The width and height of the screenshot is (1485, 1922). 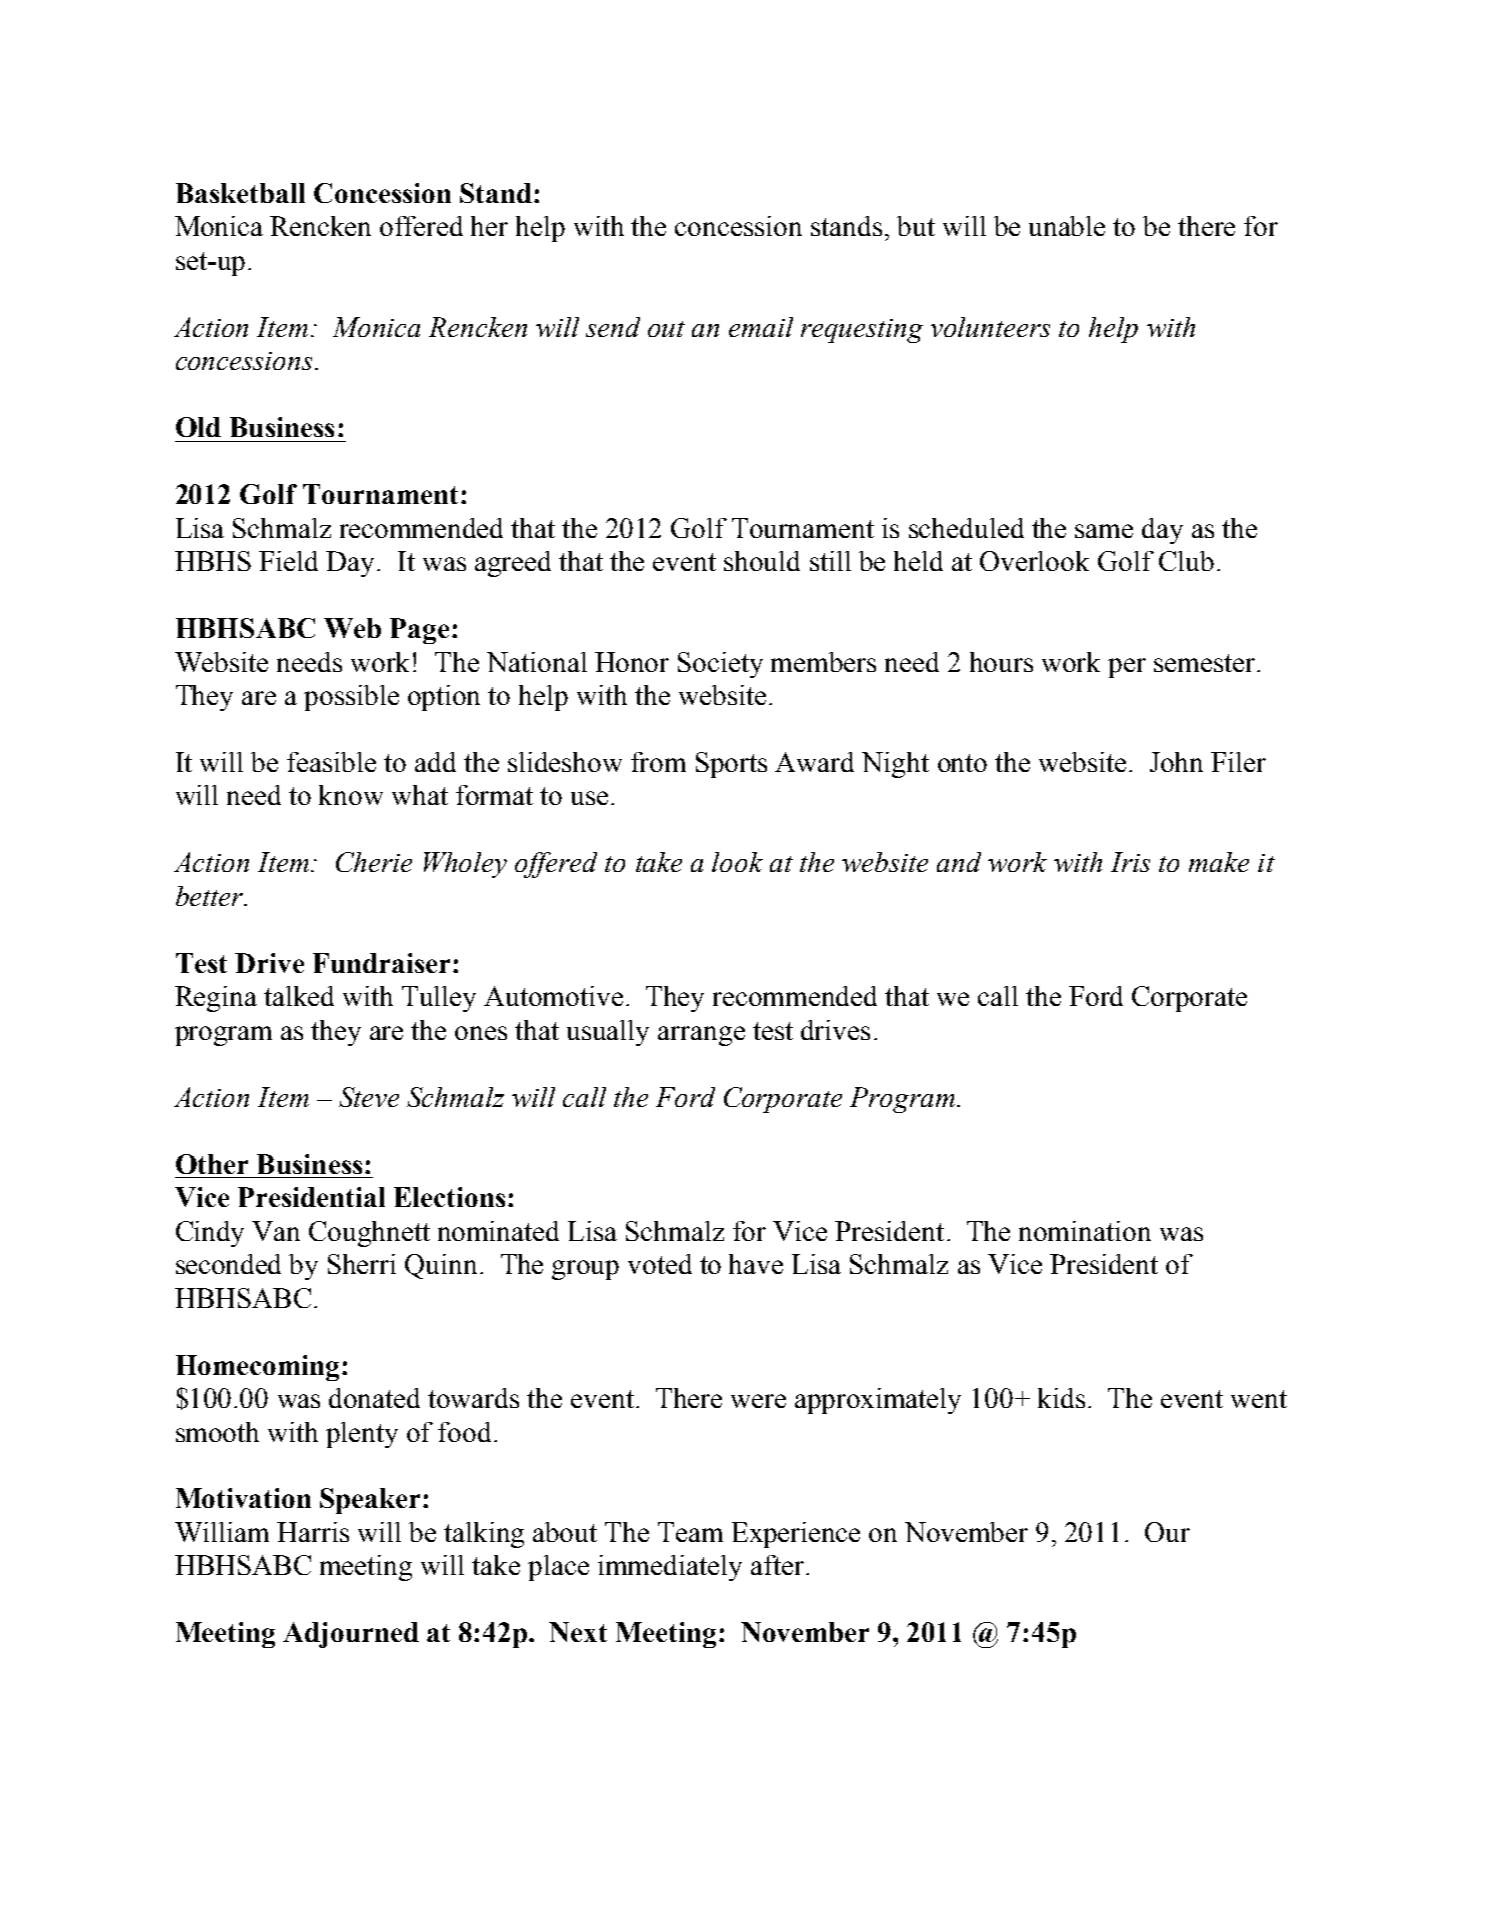 What do you see at coordinates (777, 1565) in the screenshot?
I see `after` at bounding box center [777, 1565].
